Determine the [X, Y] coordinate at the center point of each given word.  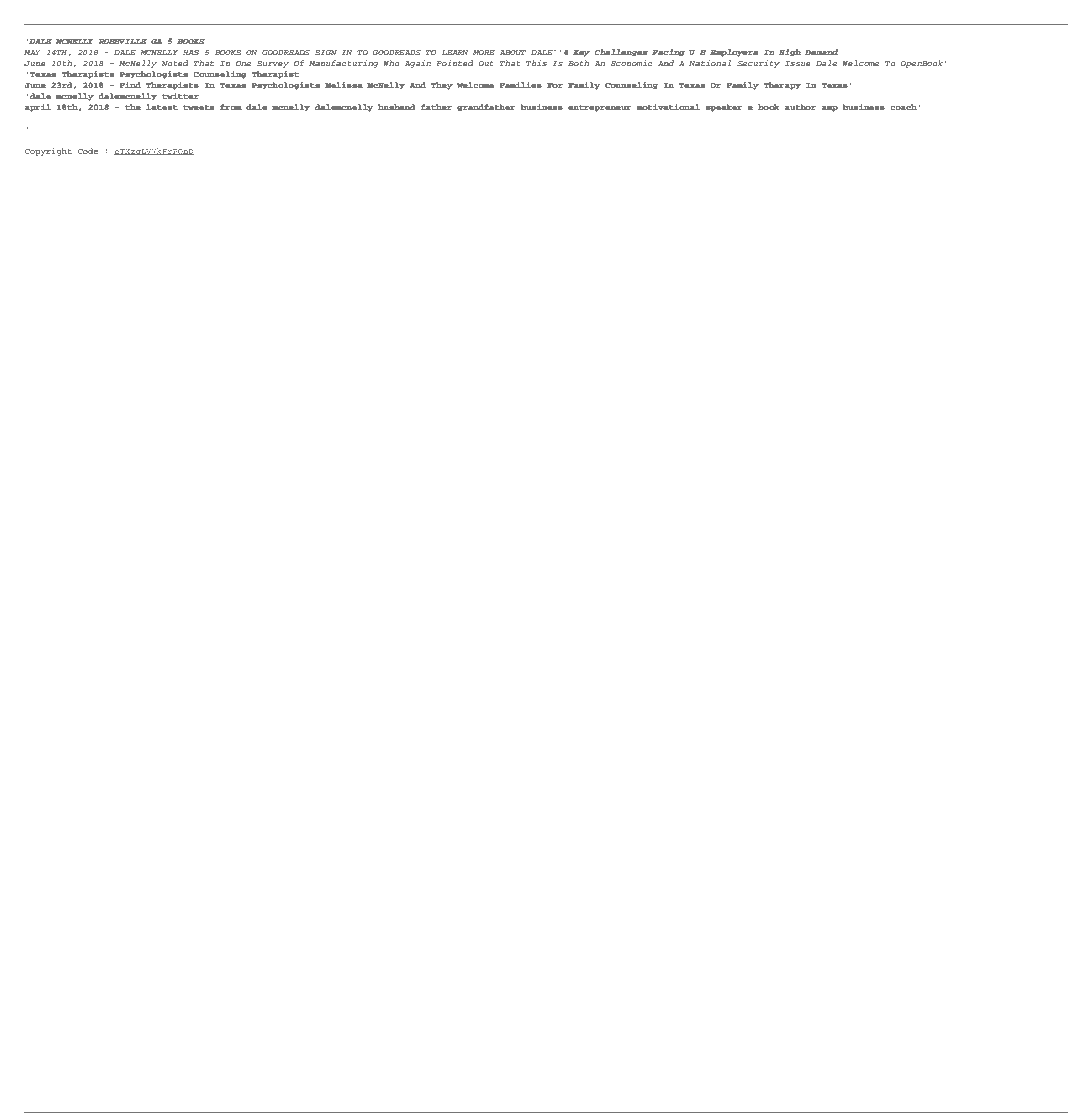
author [800, 107]
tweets [198, 107]
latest [162, 107]
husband [397, 107]
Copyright [48, 152]
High [790, 53]
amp [830, 109]
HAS [191, 52]
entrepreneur [600, 108]
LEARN [455, 52]
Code [88, 151]
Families [521, 85]
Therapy [782, 86]
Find [130, 85]
